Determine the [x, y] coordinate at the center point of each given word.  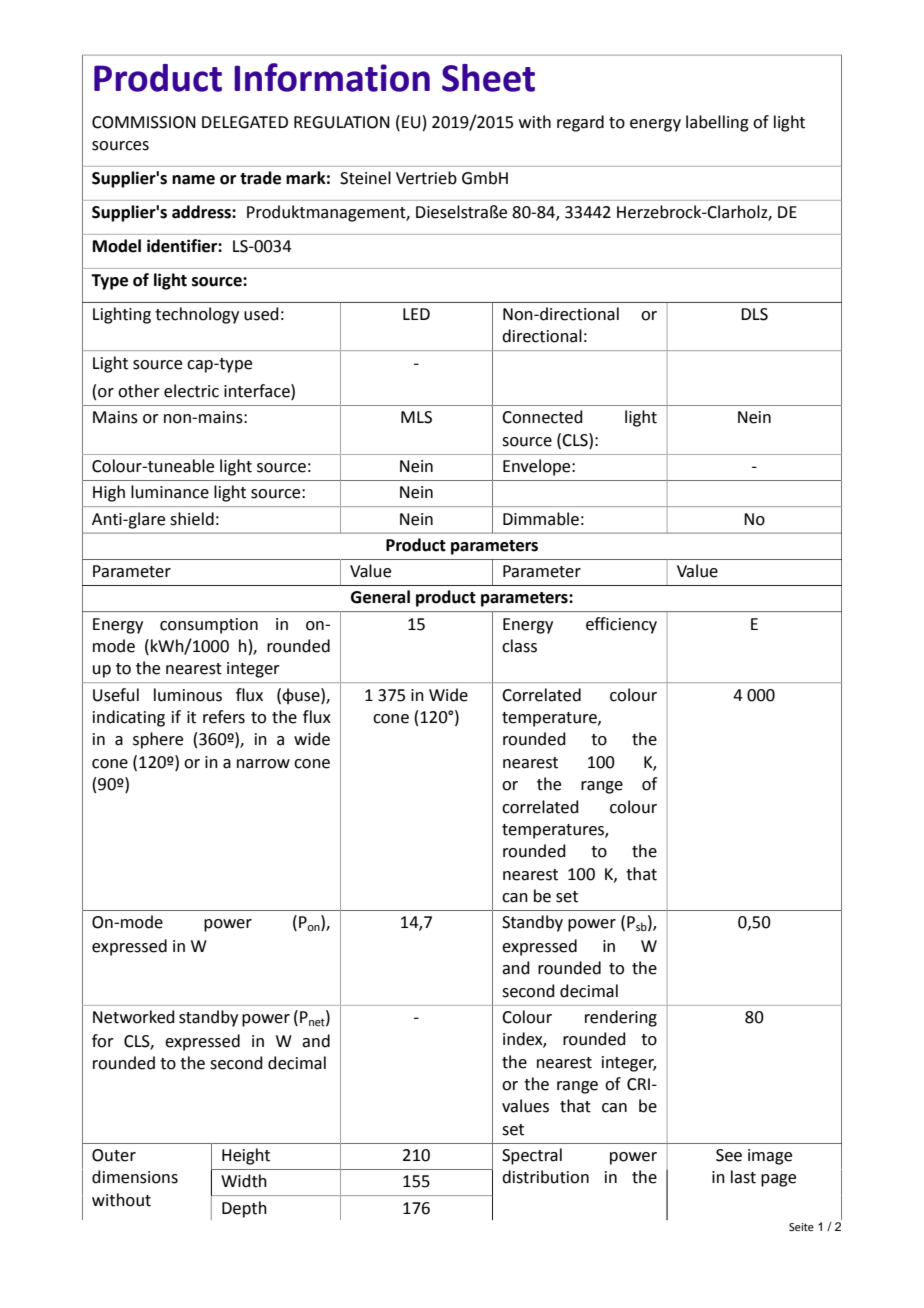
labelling [717, 123]
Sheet [488, 78]
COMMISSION [144, 122]
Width [244, 1181]
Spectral [532, 1156]
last [743, 1177]
